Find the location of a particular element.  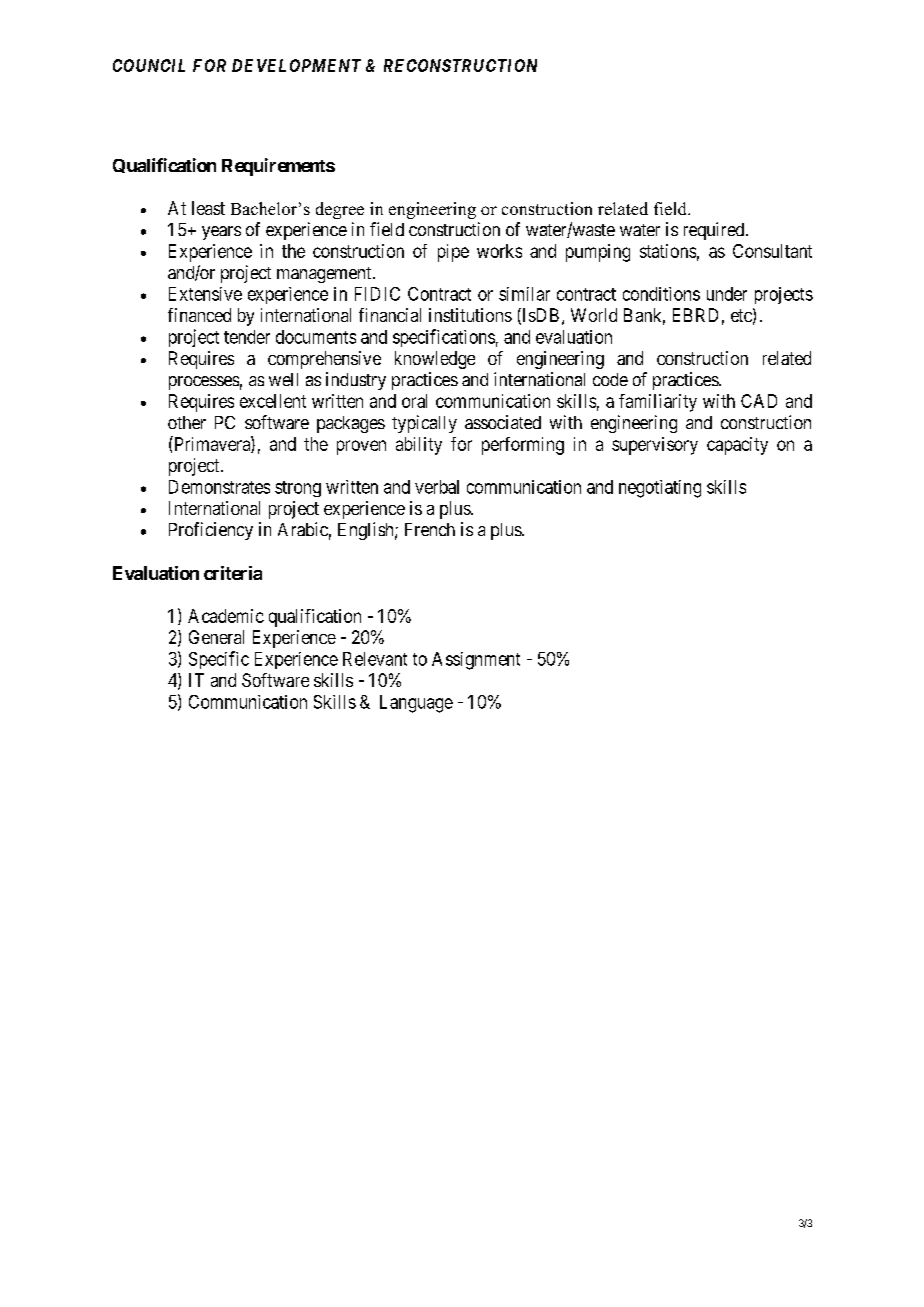

processes is located at coordinates (204, 383).
